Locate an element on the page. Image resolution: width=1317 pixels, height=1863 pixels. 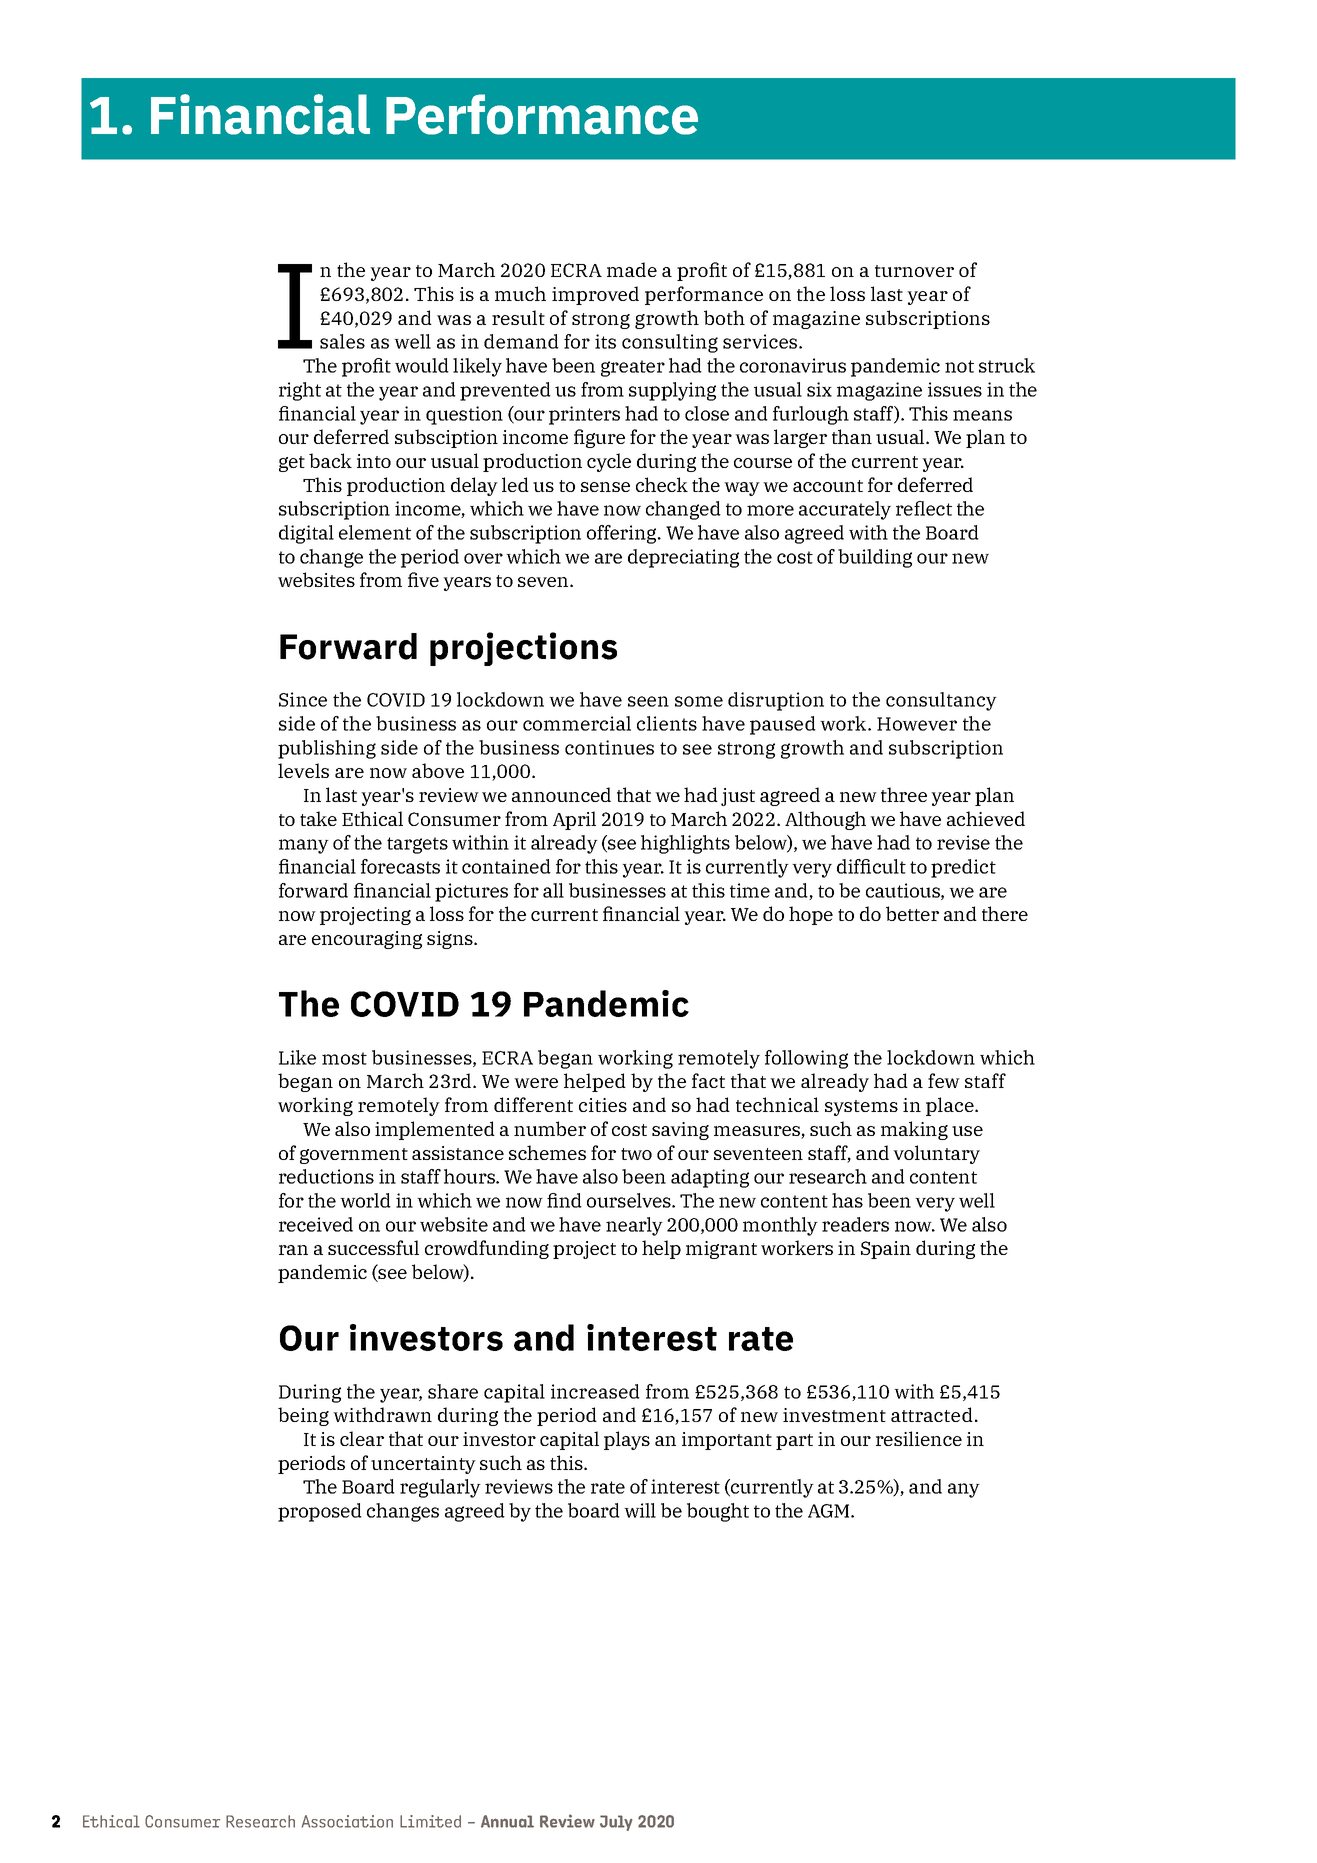
not is located at coordinates (959, 366).
